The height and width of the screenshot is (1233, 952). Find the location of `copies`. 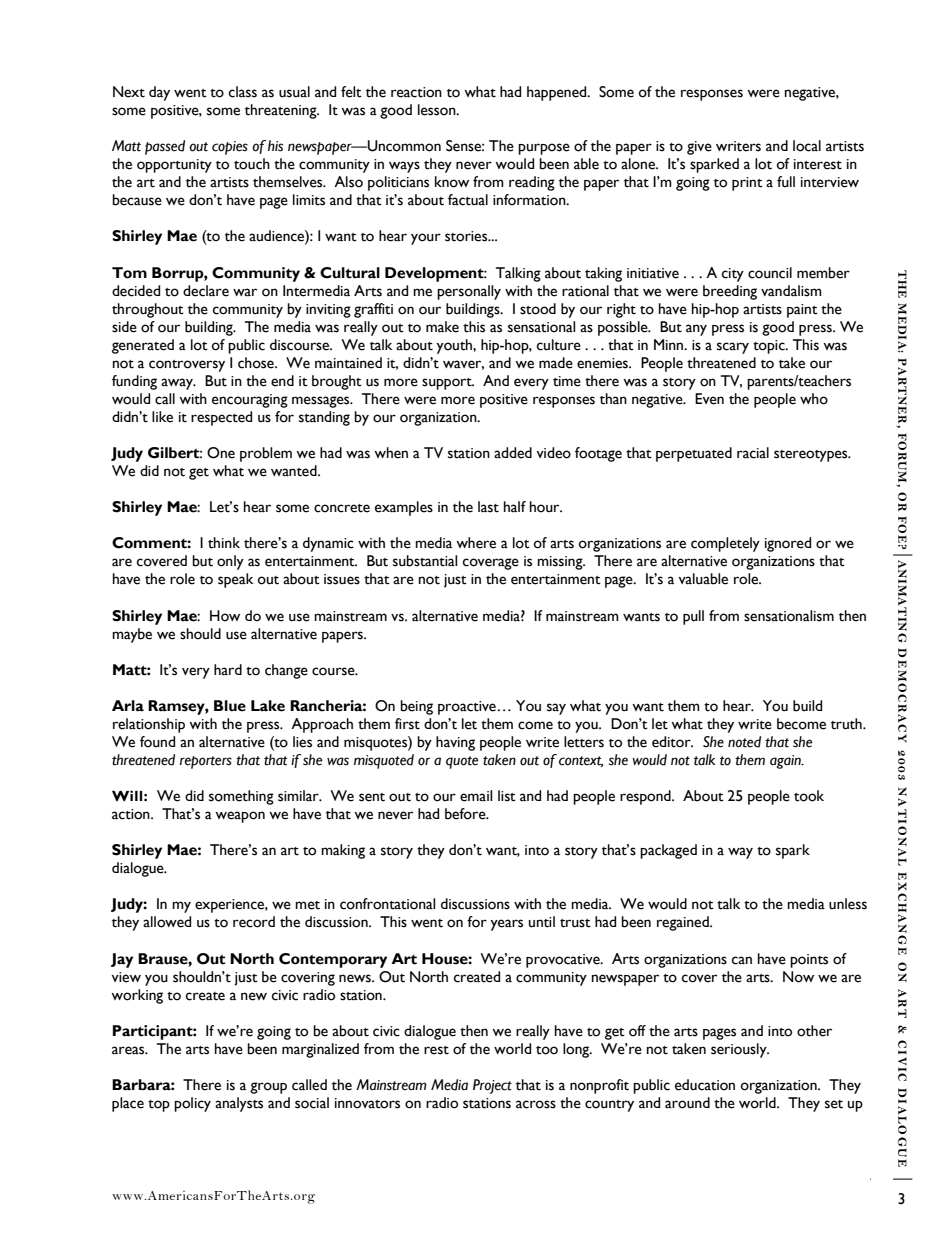

copies is located at coordinates (230, 148).
